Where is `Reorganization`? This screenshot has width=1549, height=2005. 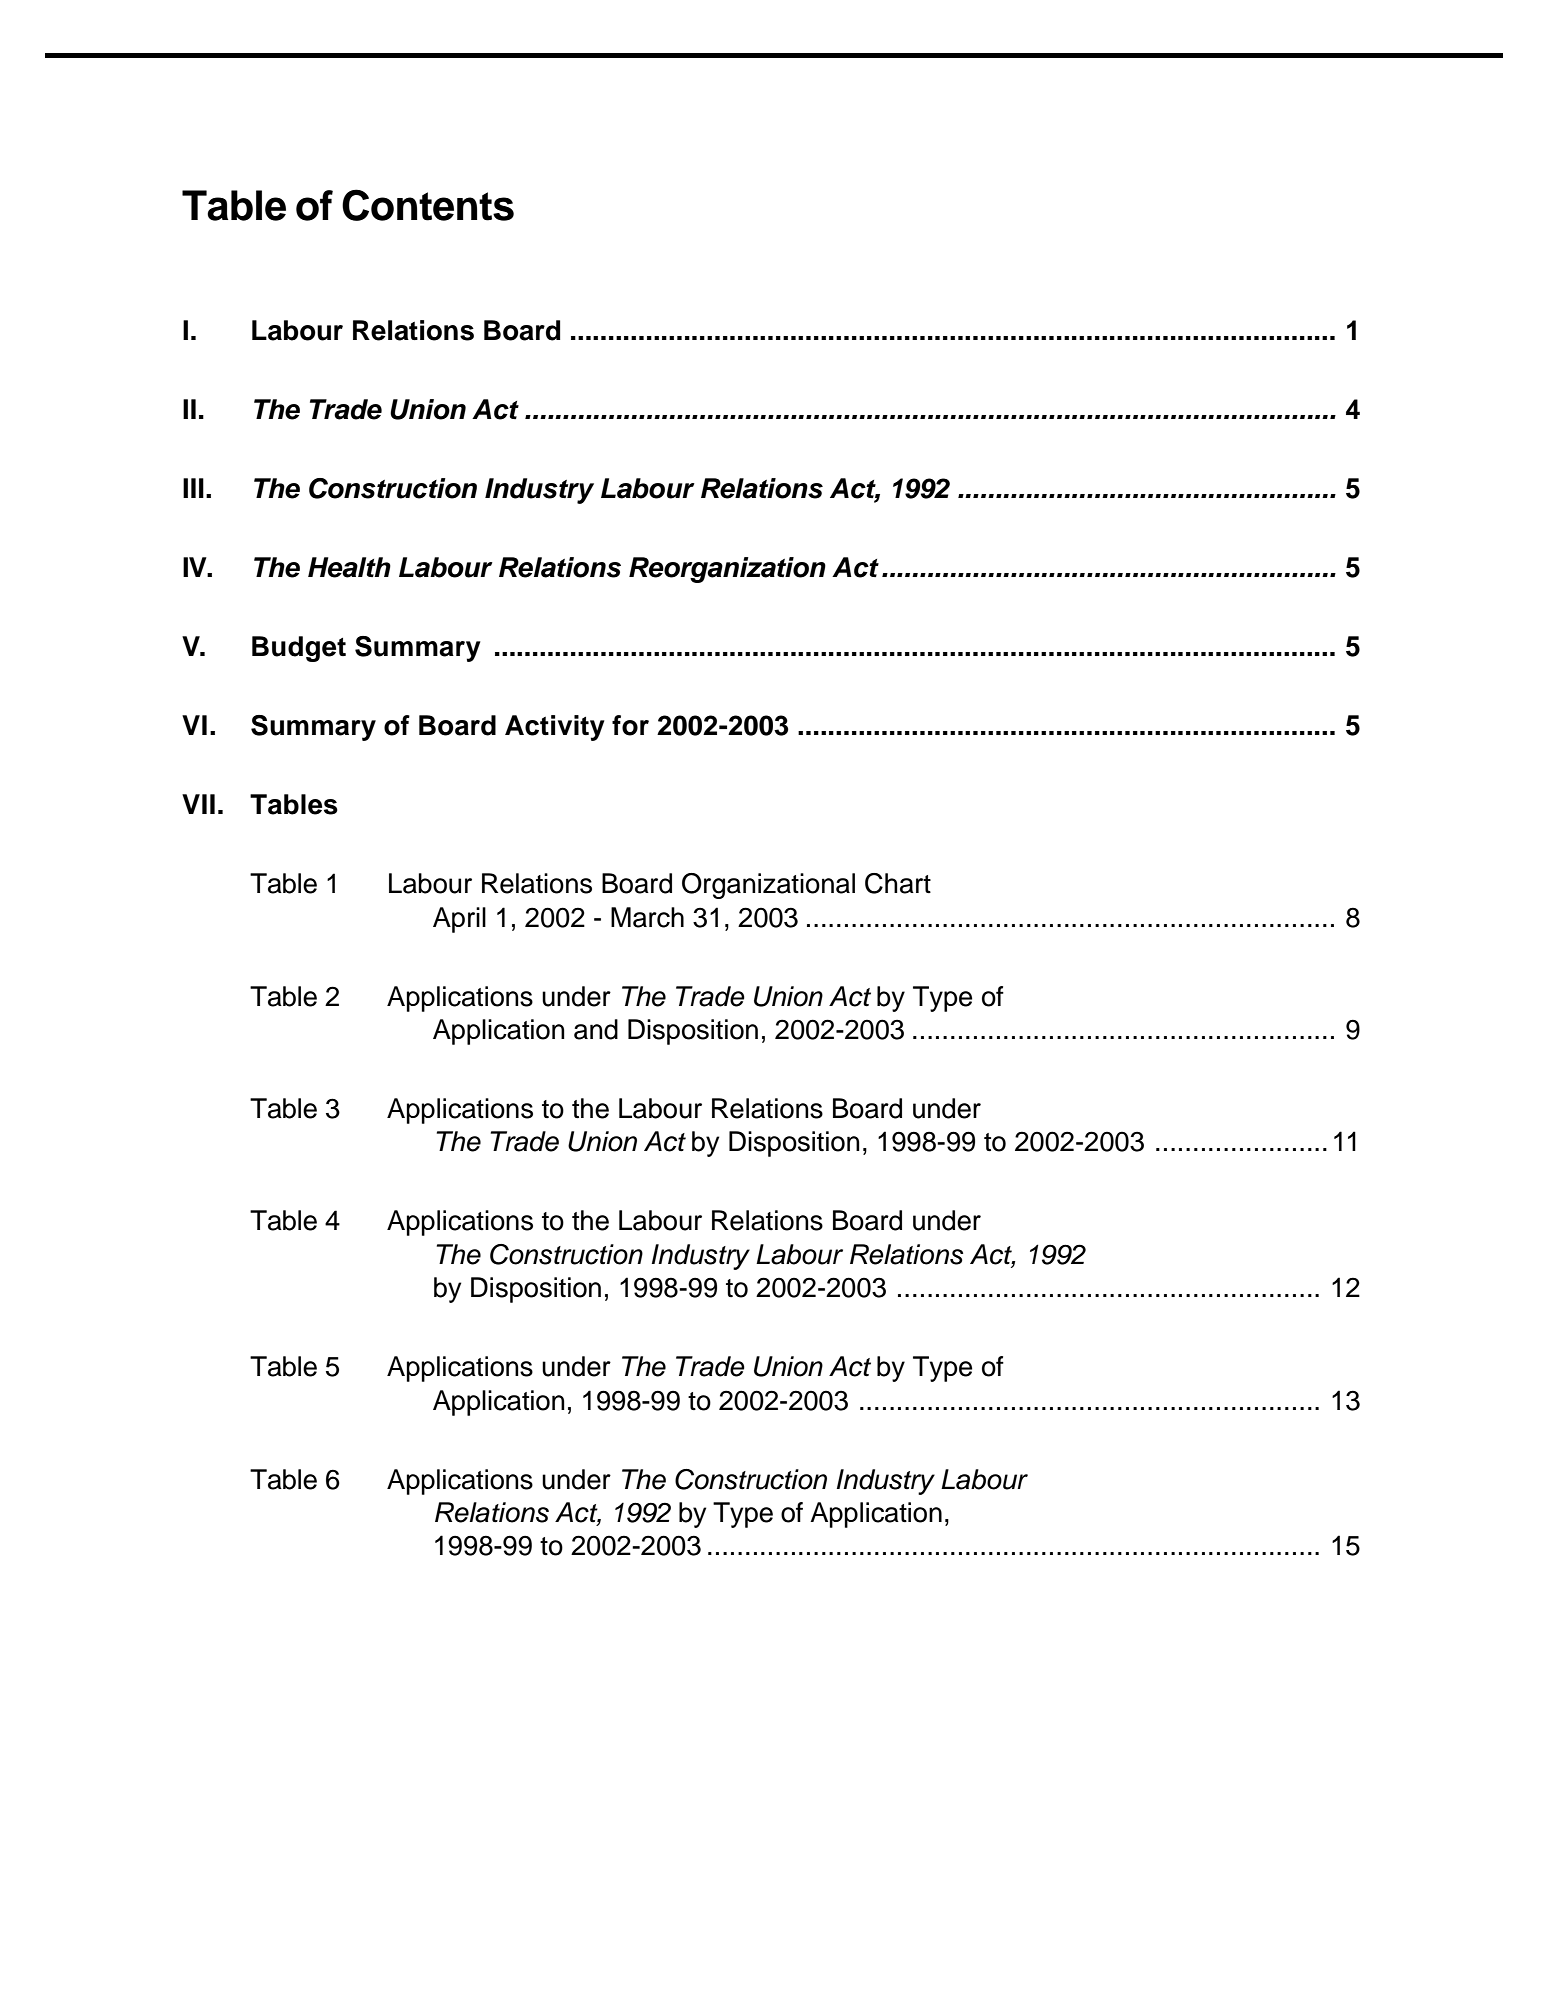 Reorganization is located at coordinates (727, 570).
